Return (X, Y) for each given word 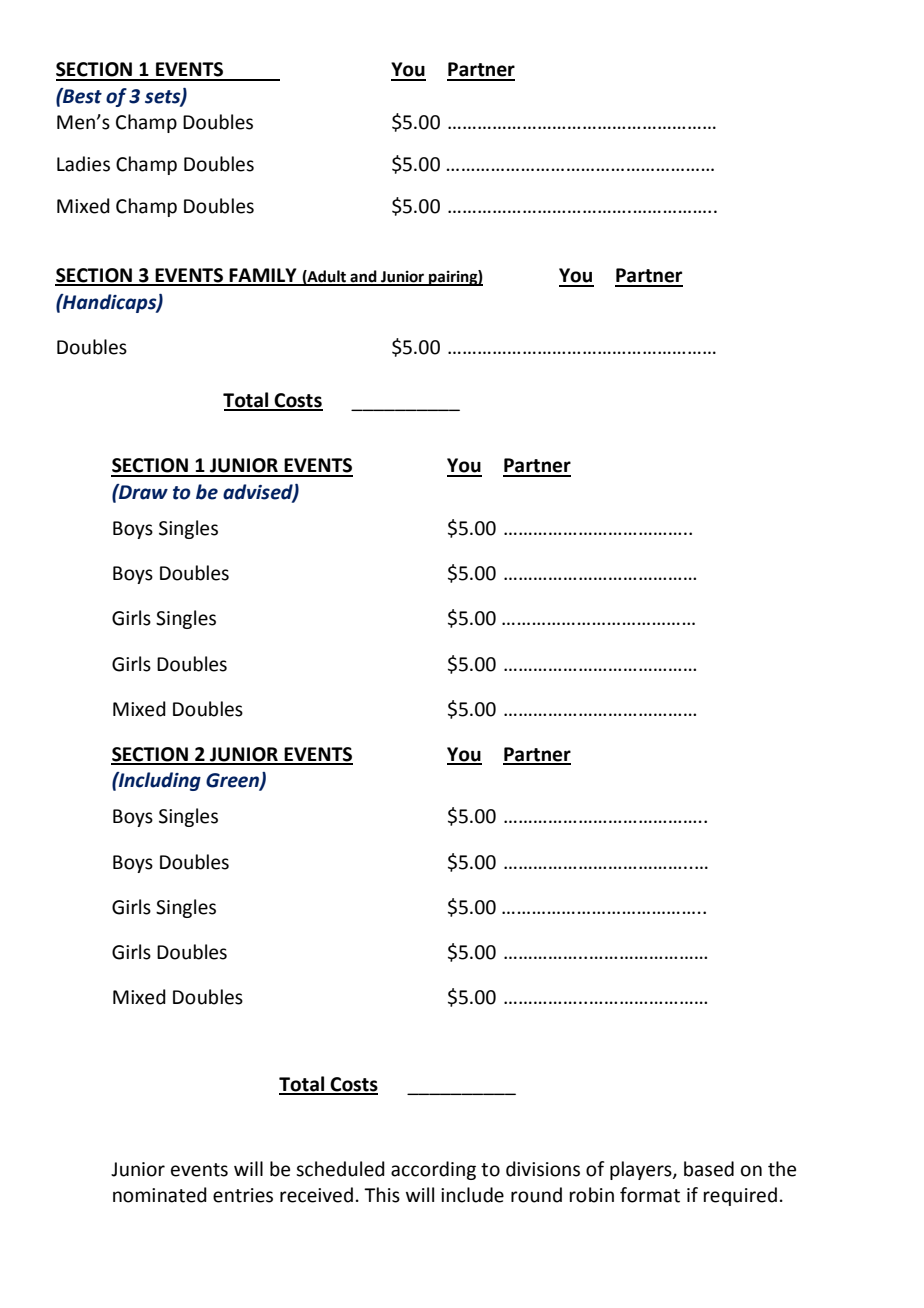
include (472, 1195)
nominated (160, 1195)
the (782, 1169)
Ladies (83, 164)
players (642, 1170)
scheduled (340, 1169)
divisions (543, 1169)
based (709, 1169)
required (740, 1196)
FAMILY (263, 276)
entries (243, 1195)
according (433, 1170)
